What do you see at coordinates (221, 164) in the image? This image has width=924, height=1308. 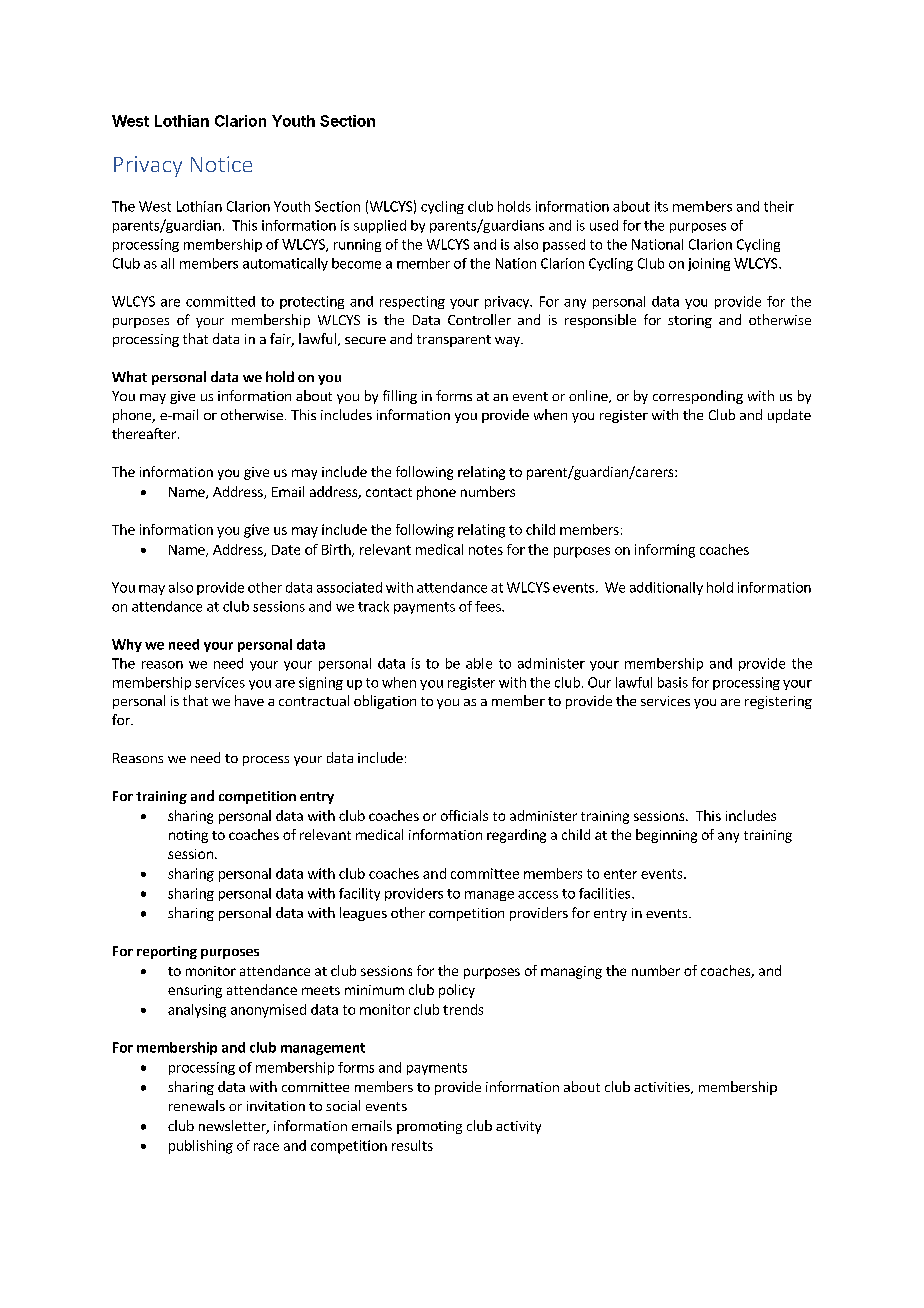 I see `Notice` at bounding box center [221, 164].
